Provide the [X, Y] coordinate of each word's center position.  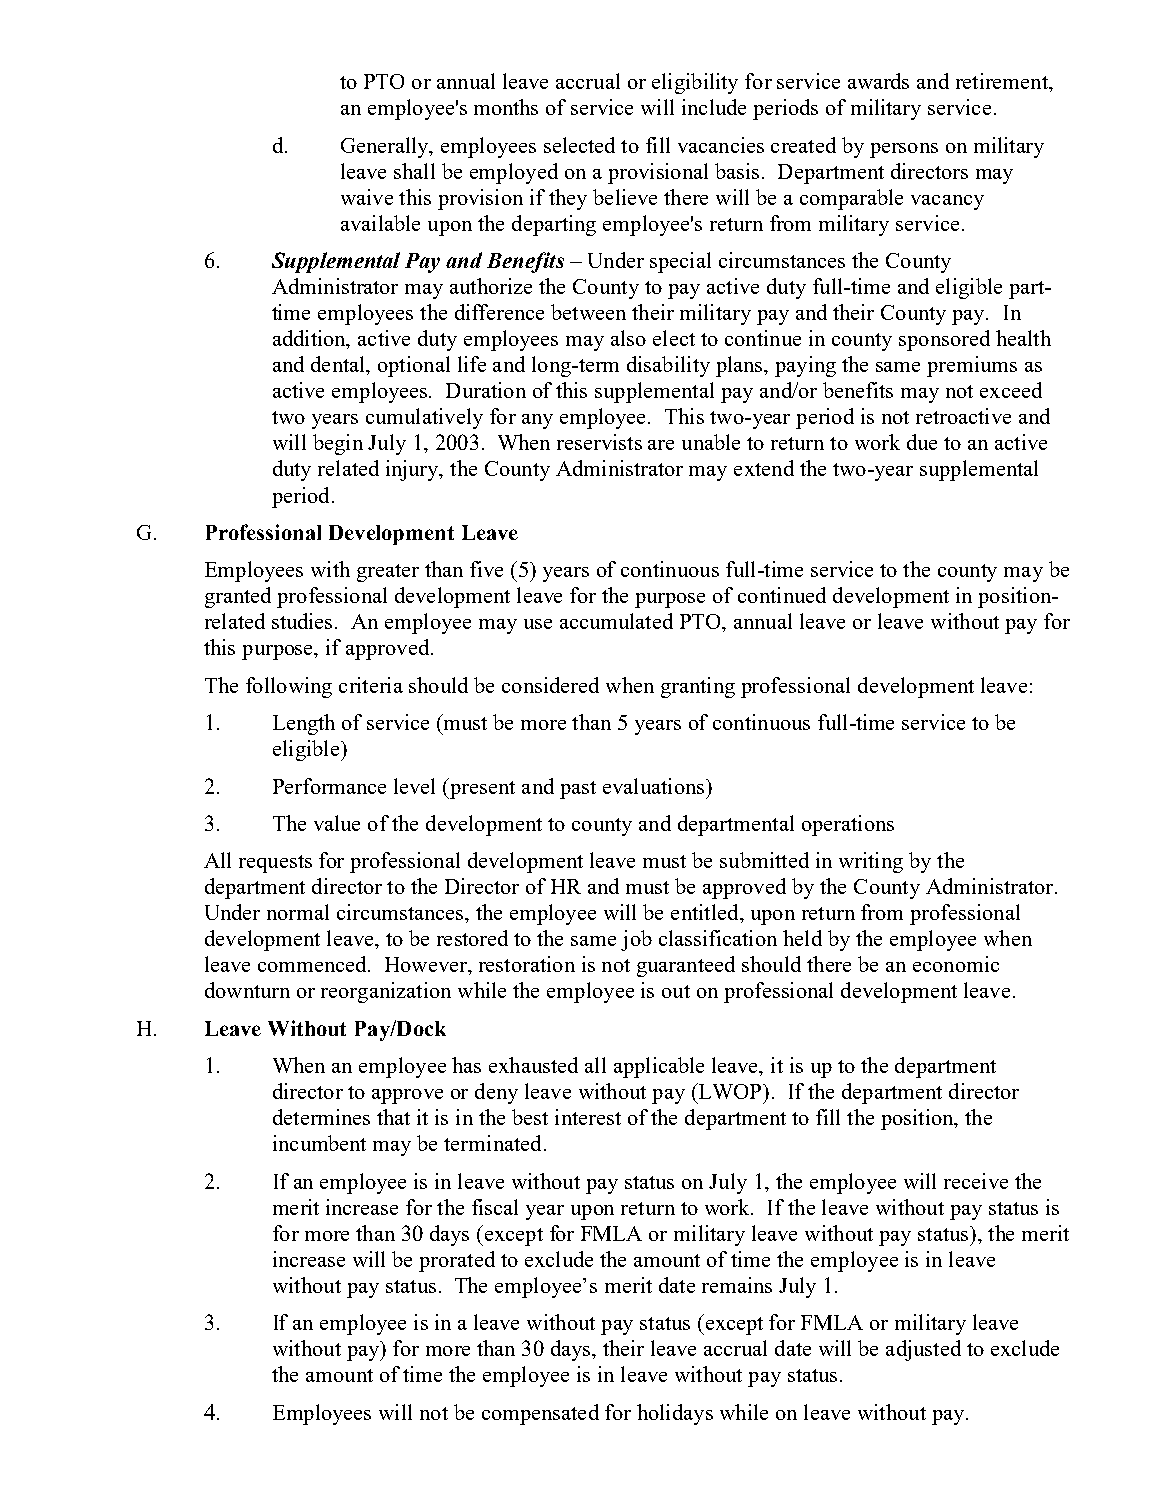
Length [304, 724]
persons [904, 150]
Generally [386, 147]
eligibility [695, 83]
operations [848, 825]
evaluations [655, 786]
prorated [457, 1261]
